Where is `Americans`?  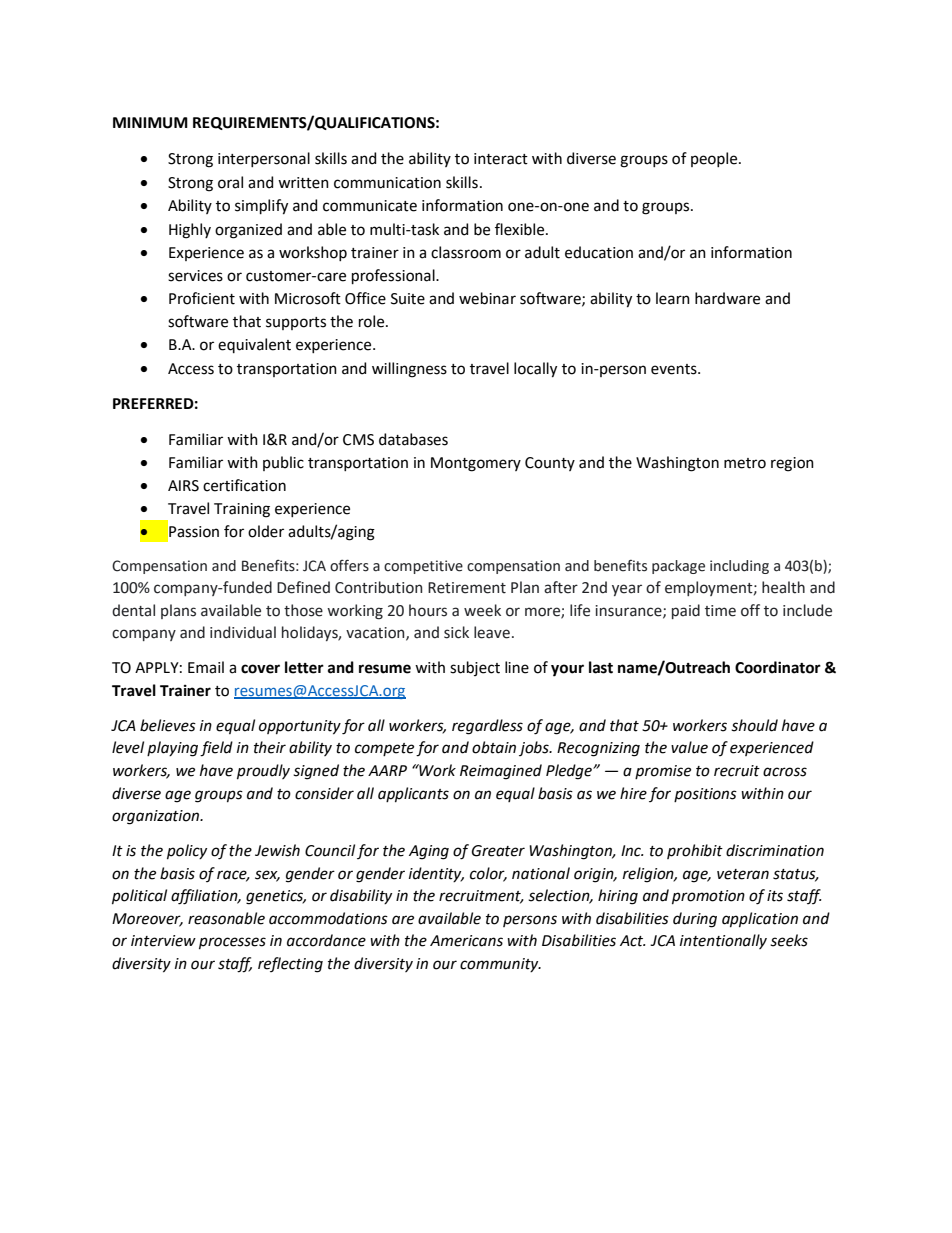
Americans is located at coordinates (466, 941).
